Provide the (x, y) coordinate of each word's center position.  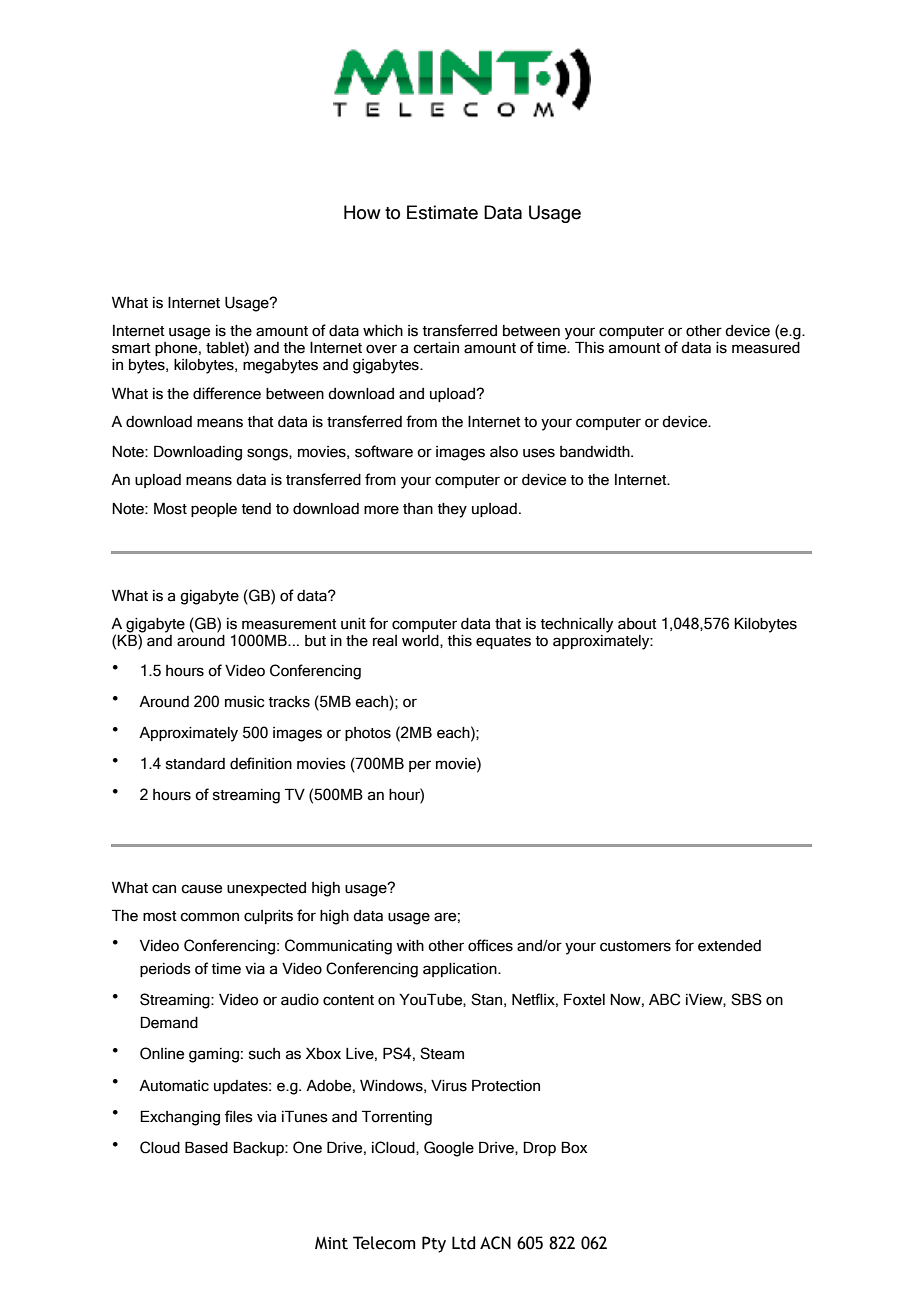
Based (206, 1147)
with (410, 945)
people (214, 510)
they (452, 510)
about (637, 624)
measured (766, 346)
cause (201, 889)
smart (131, 348)
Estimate (442, 212)
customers (635, 946)
